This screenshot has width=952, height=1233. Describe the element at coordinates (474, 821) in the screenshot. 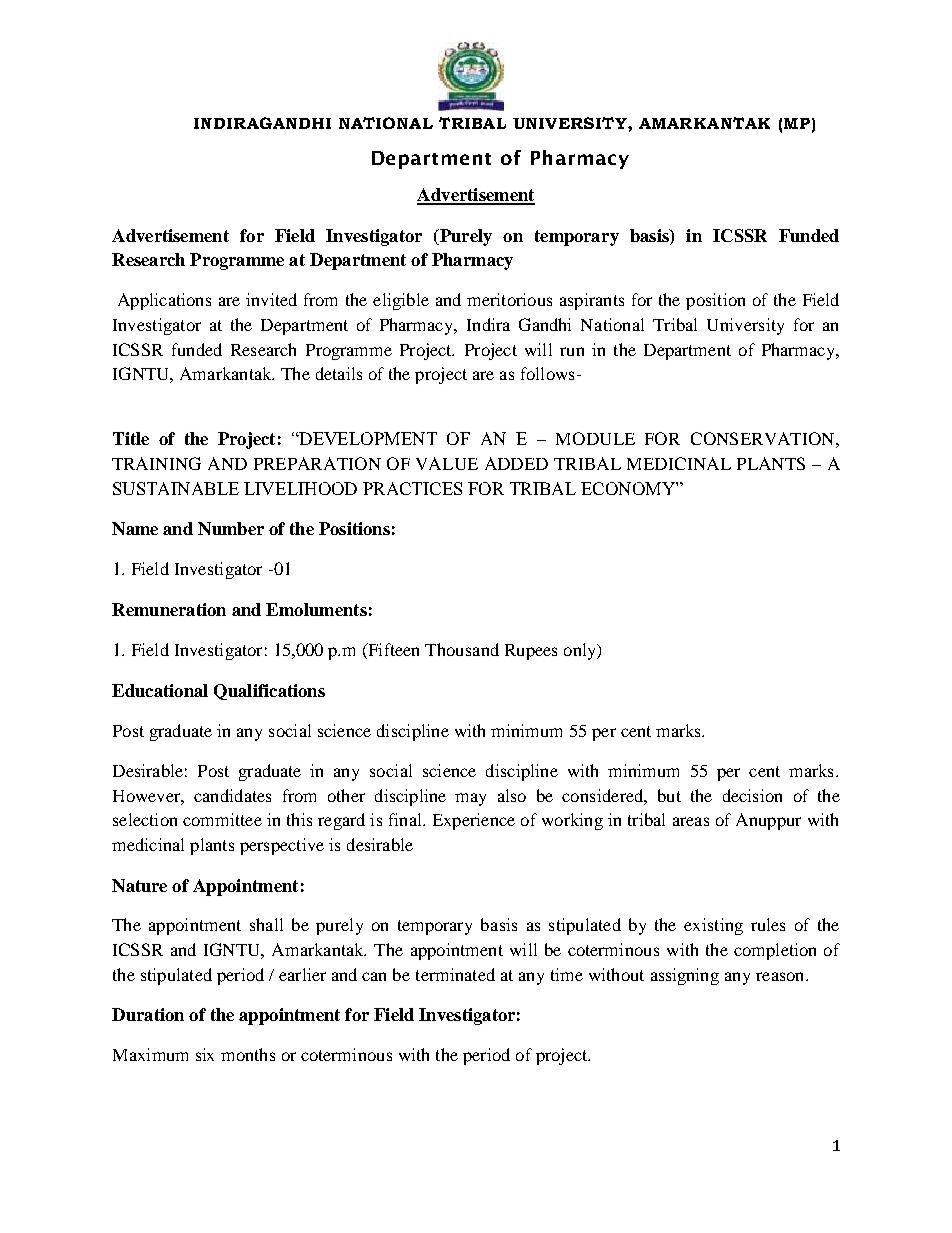

I see `Experience` at that location.
